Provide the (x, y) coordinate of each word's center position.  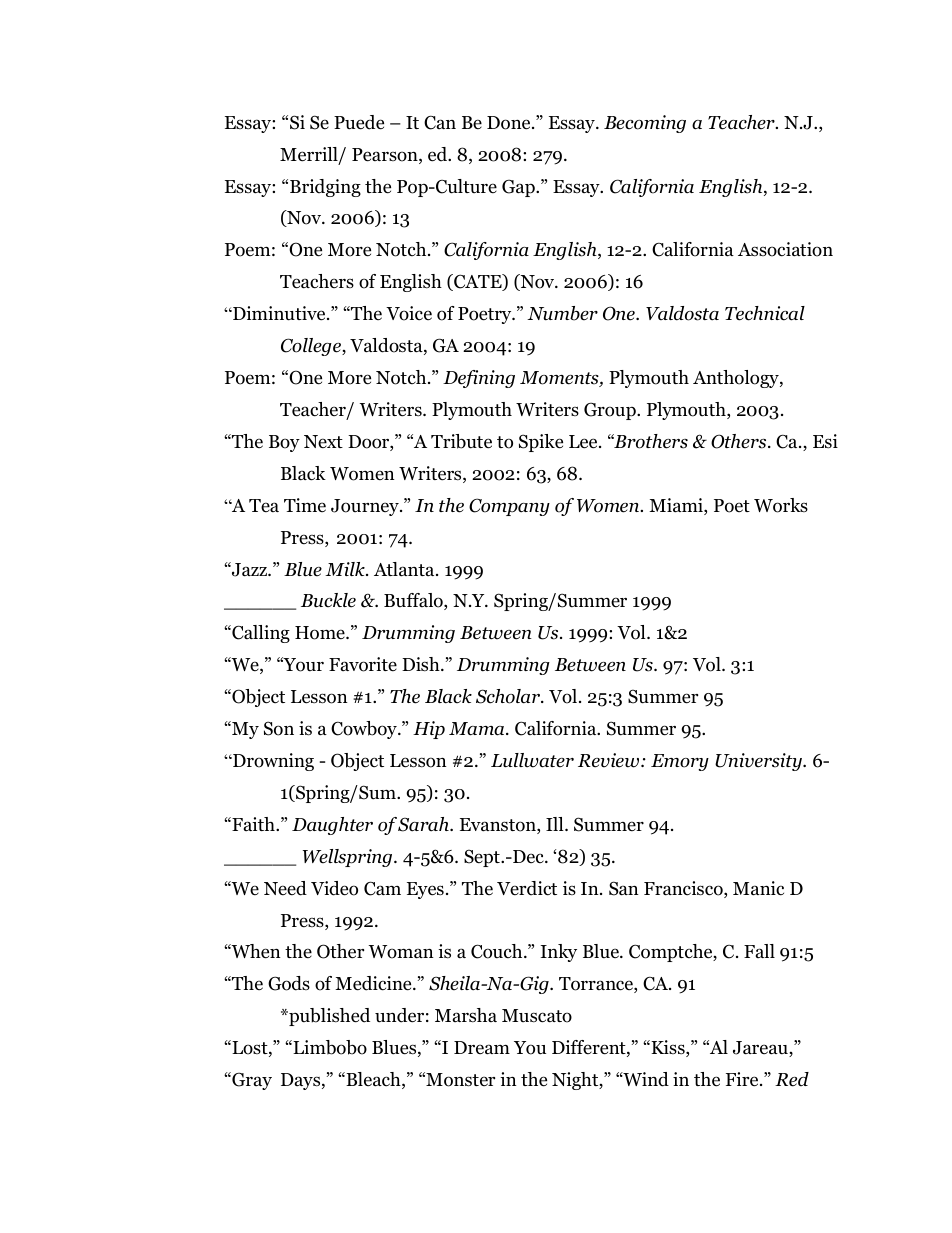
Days (302, 1081)
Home (321, 633)
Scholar (509, 696)
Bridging (325, 188)
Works (781, 505)
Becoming (645, 124)
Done (510, 123)
